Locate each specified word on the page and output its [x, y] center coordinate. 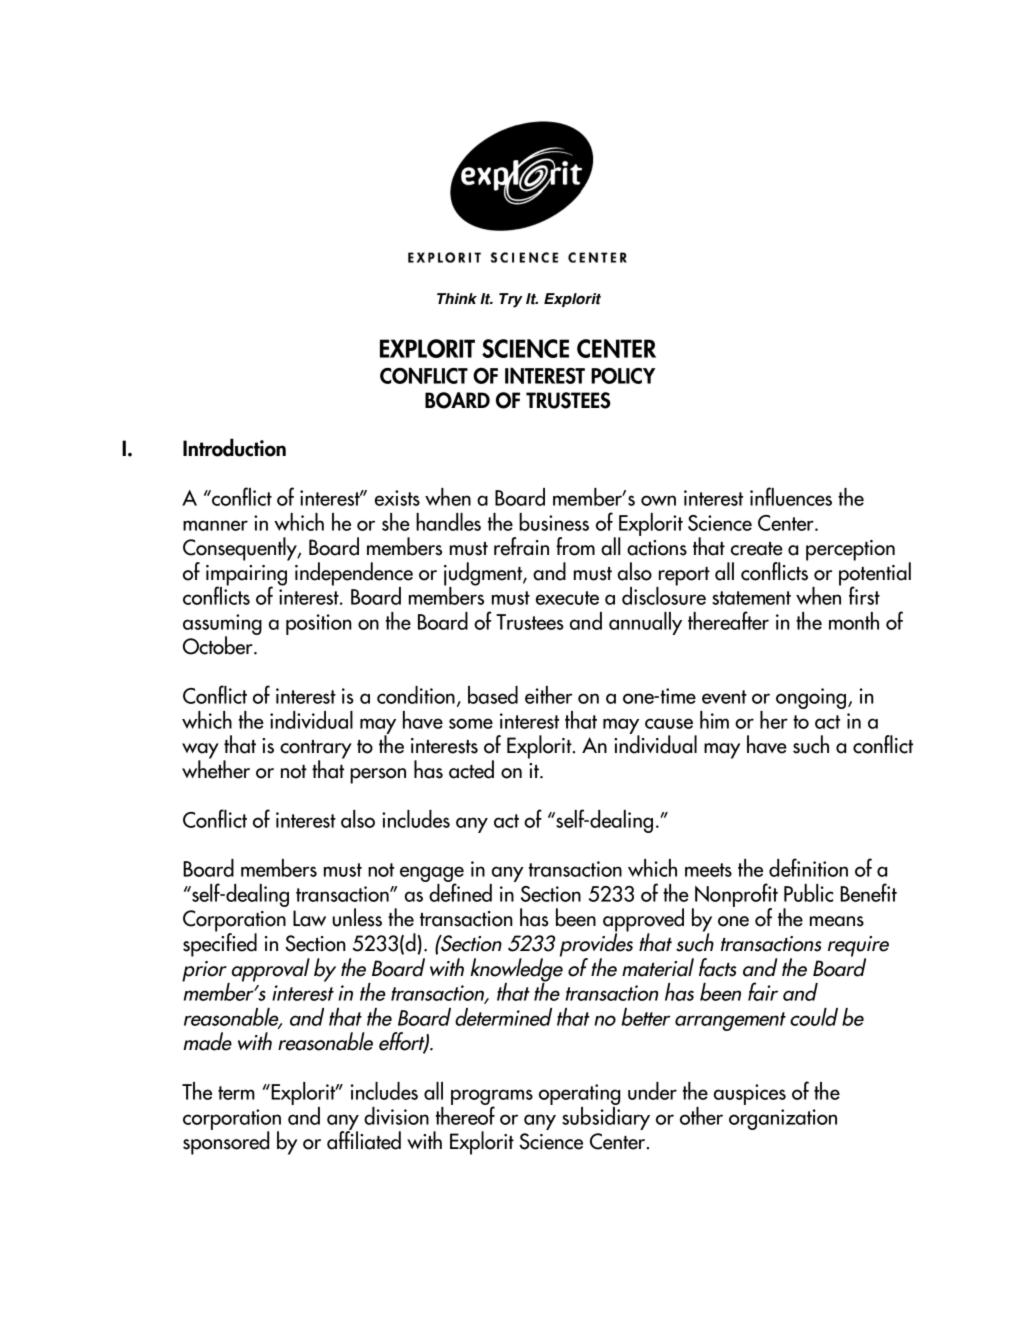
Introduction [234, 447]
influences [791, 496]
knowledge [516, 970]
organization [783, 1119]
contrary [316, 750]
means [837, 921]
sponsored [226, 1142]
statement [751, 598]
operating [579, 1096]
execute [567, 598]
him [714, 720]
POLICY [623, 375]
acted [471, 769]
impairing [246, 576]
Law [309, 918]
